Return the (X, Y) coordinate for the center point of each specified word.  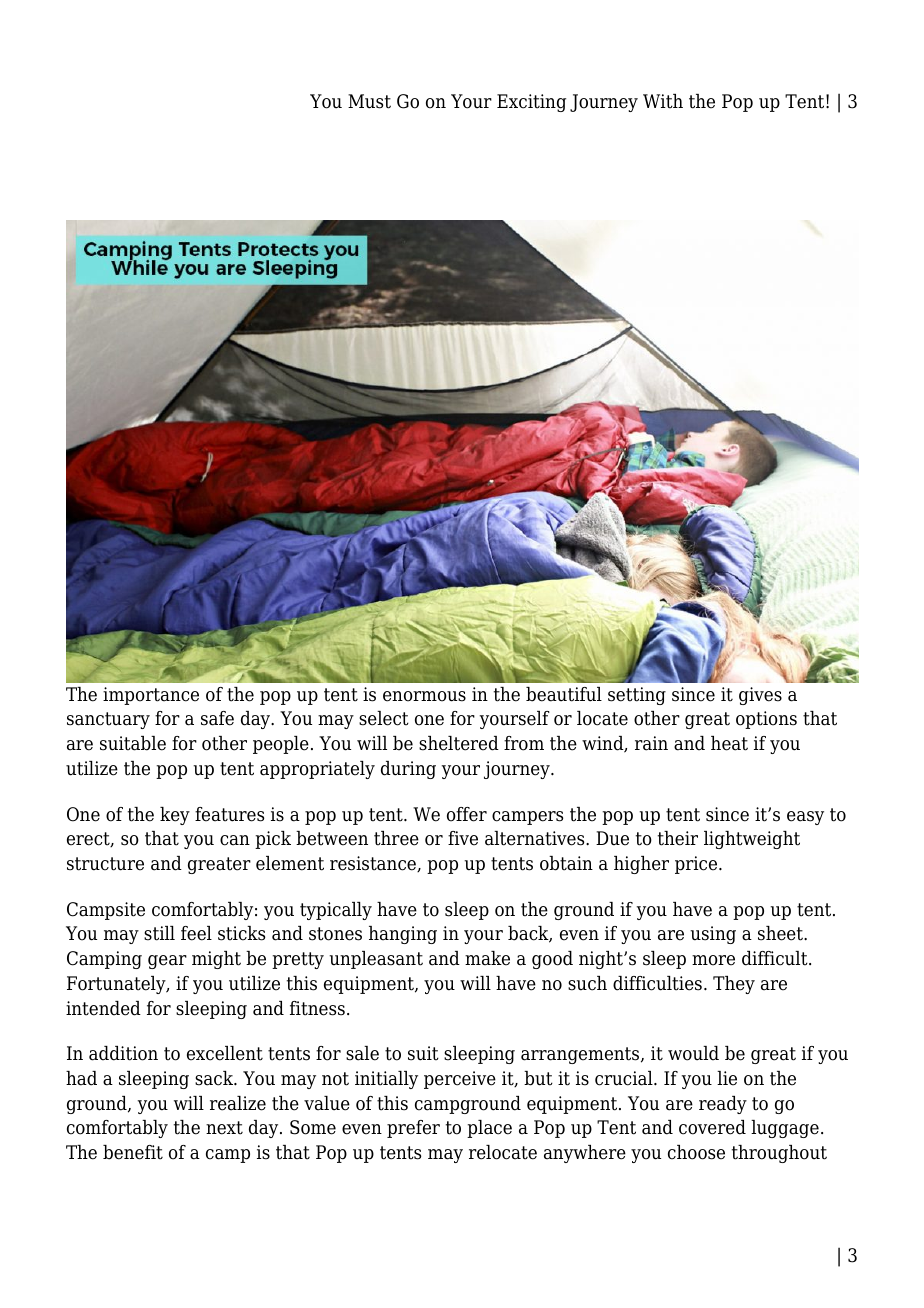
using (713, 935)
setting (637, 696)
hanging (403, 935)
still (159, 933)
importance (151, 696)
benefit (133, 1152)
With (663, 101)
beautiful (564, 694)
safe (217, 718)
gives (760, 696)
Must (369, 101)
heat (729, 743)
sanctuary (108, 720)
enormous (424, 696)
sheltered (459, 743)
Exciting (531, 103)
